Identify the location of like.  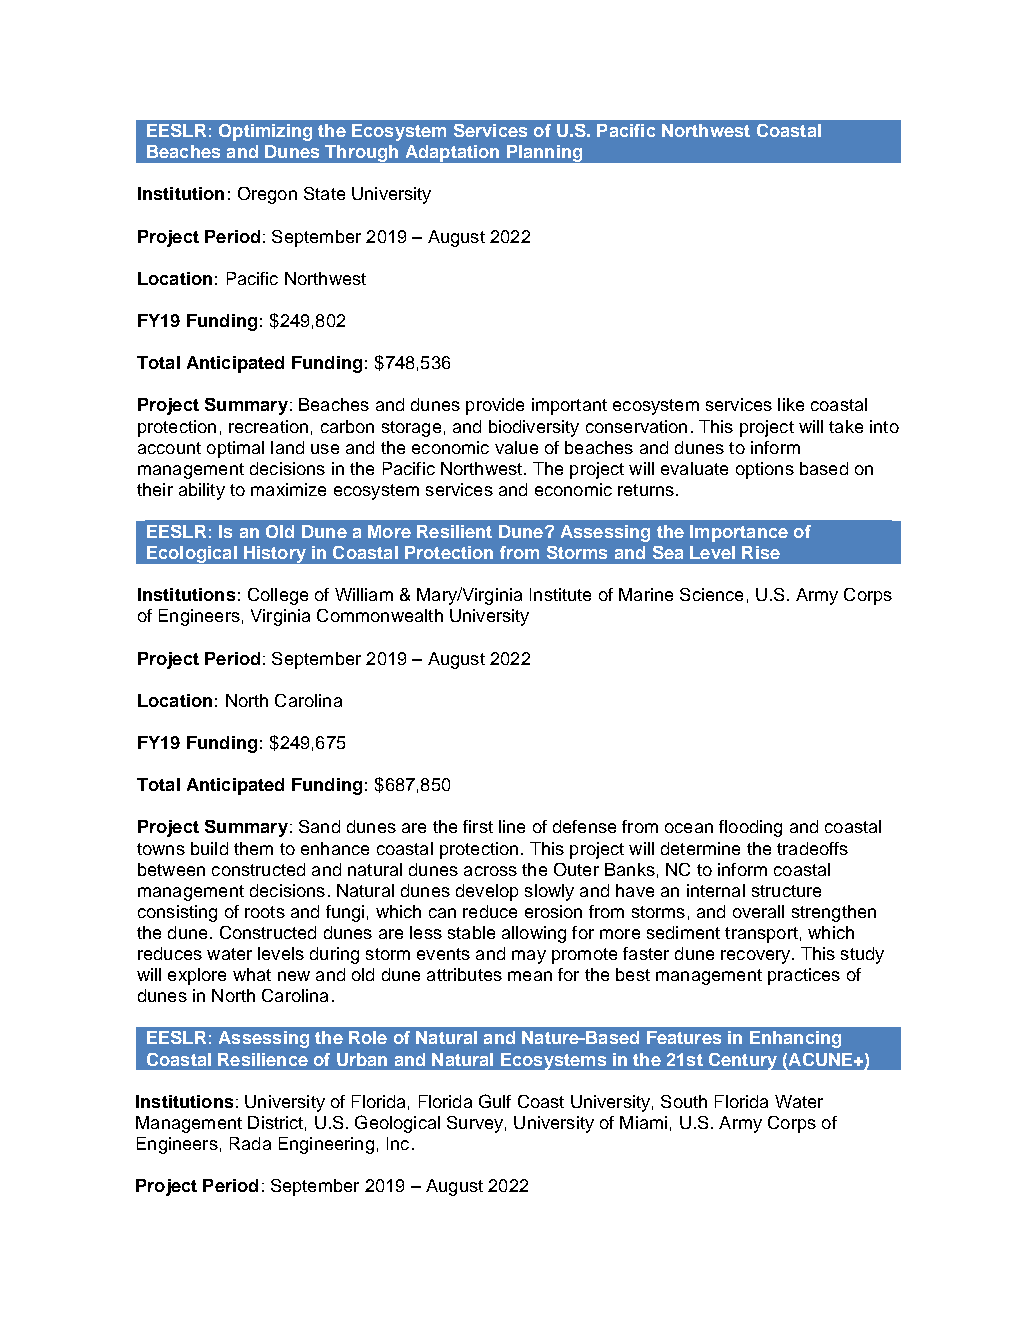
(791, 404).
